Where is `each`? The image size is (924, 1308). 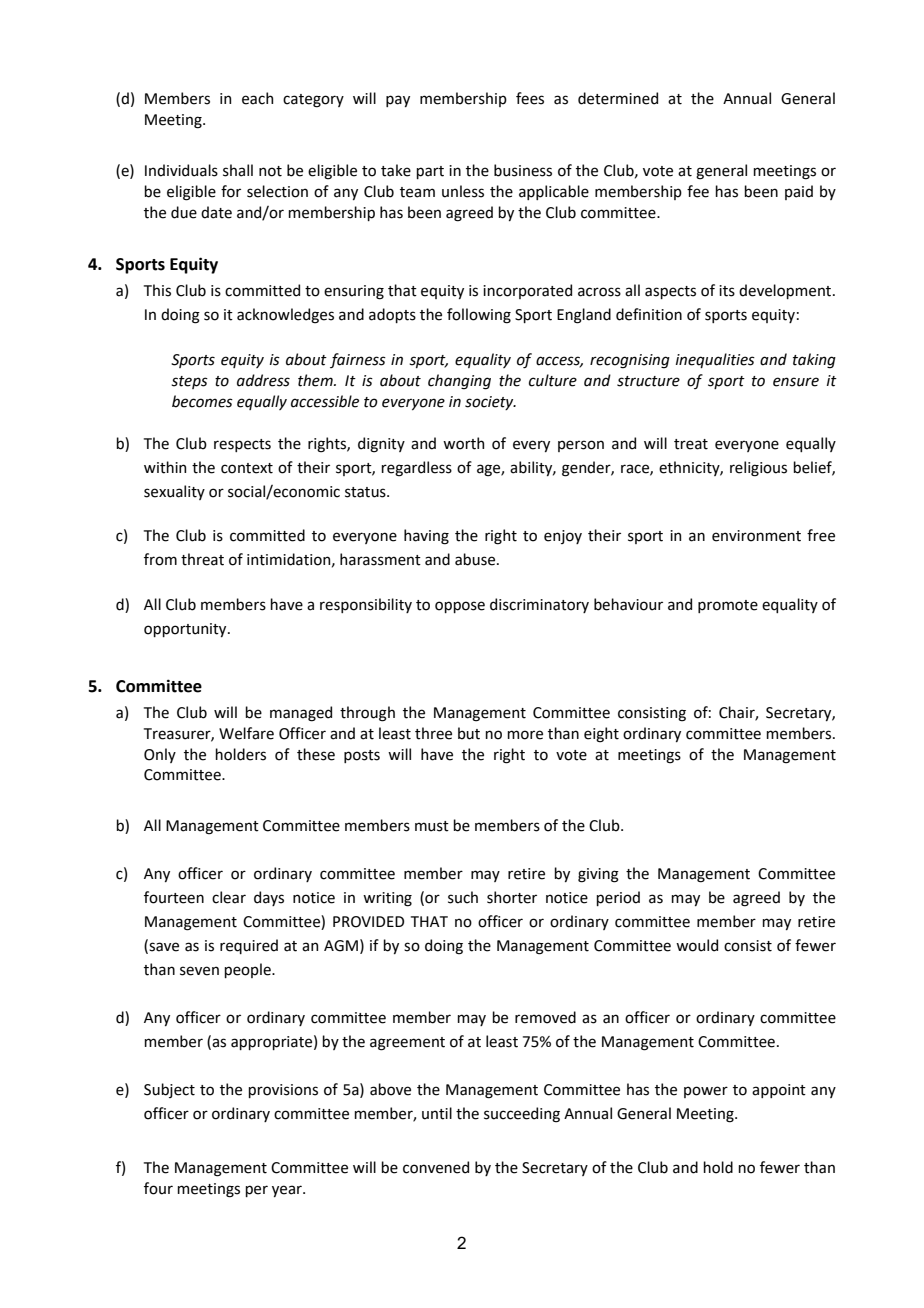 each is located at coordinates (257, 98).
